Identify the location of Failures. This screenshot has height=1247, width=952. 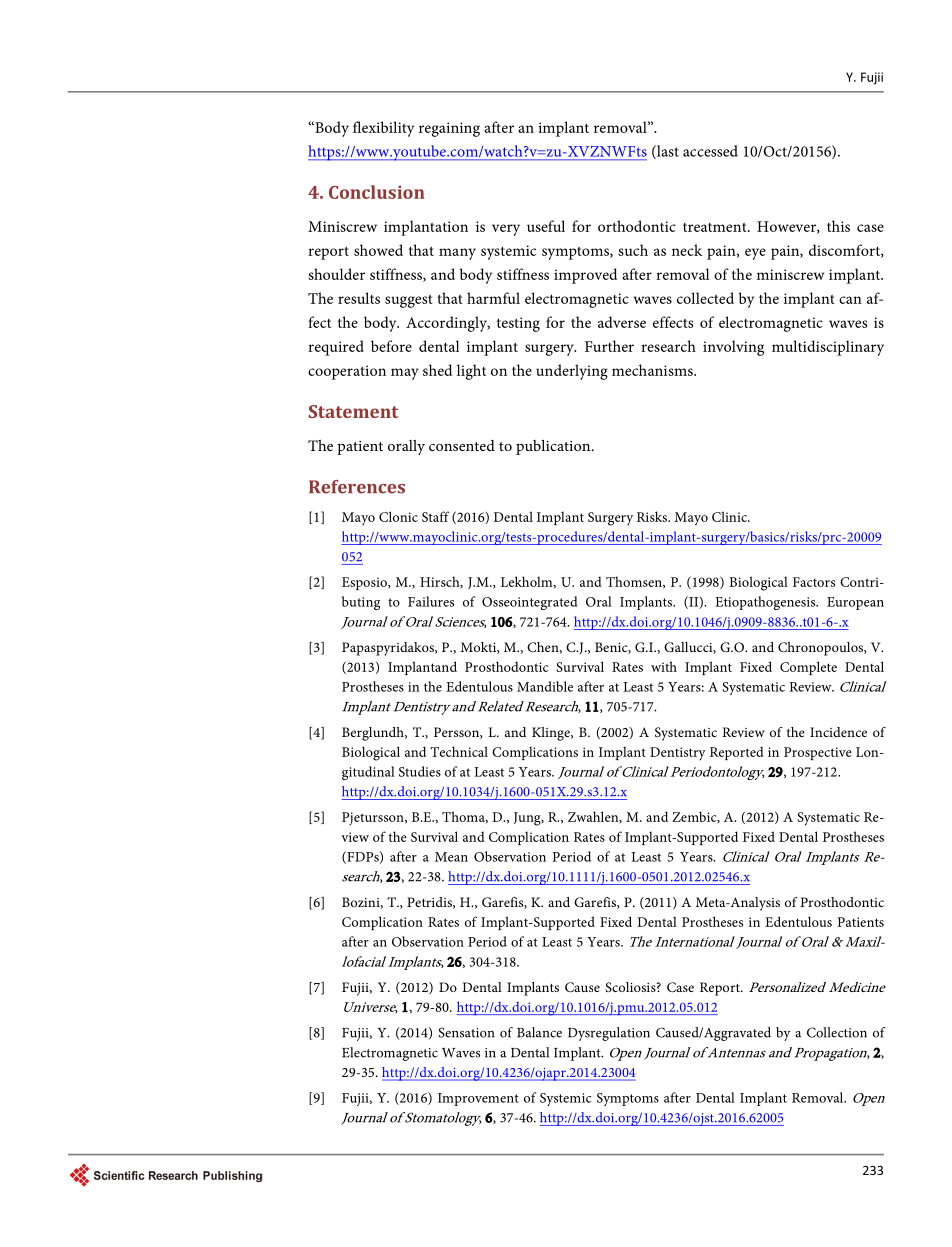
(431, 601).
